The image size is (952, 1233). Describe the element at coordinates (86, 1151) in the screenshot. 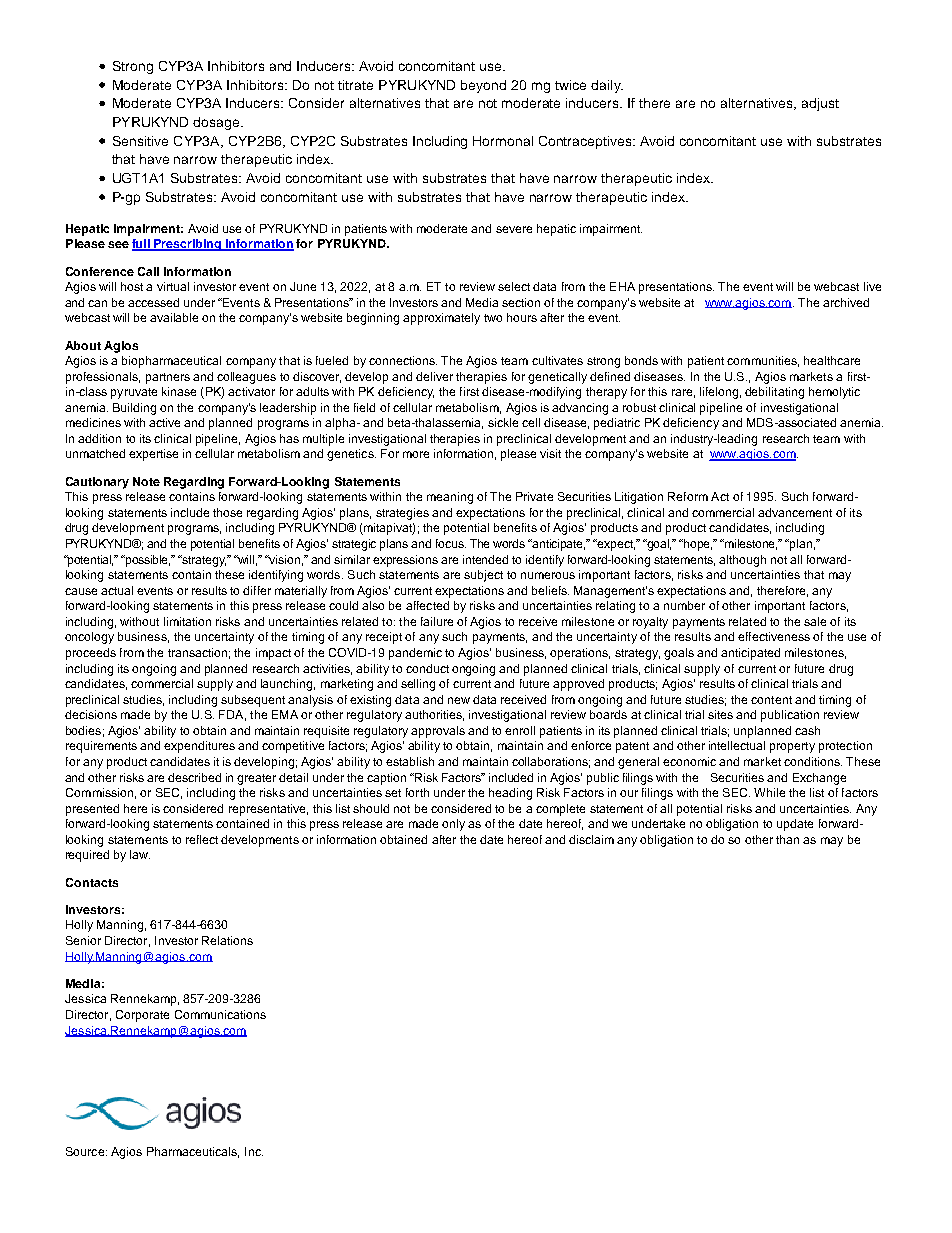

I see `Source` at that location.
